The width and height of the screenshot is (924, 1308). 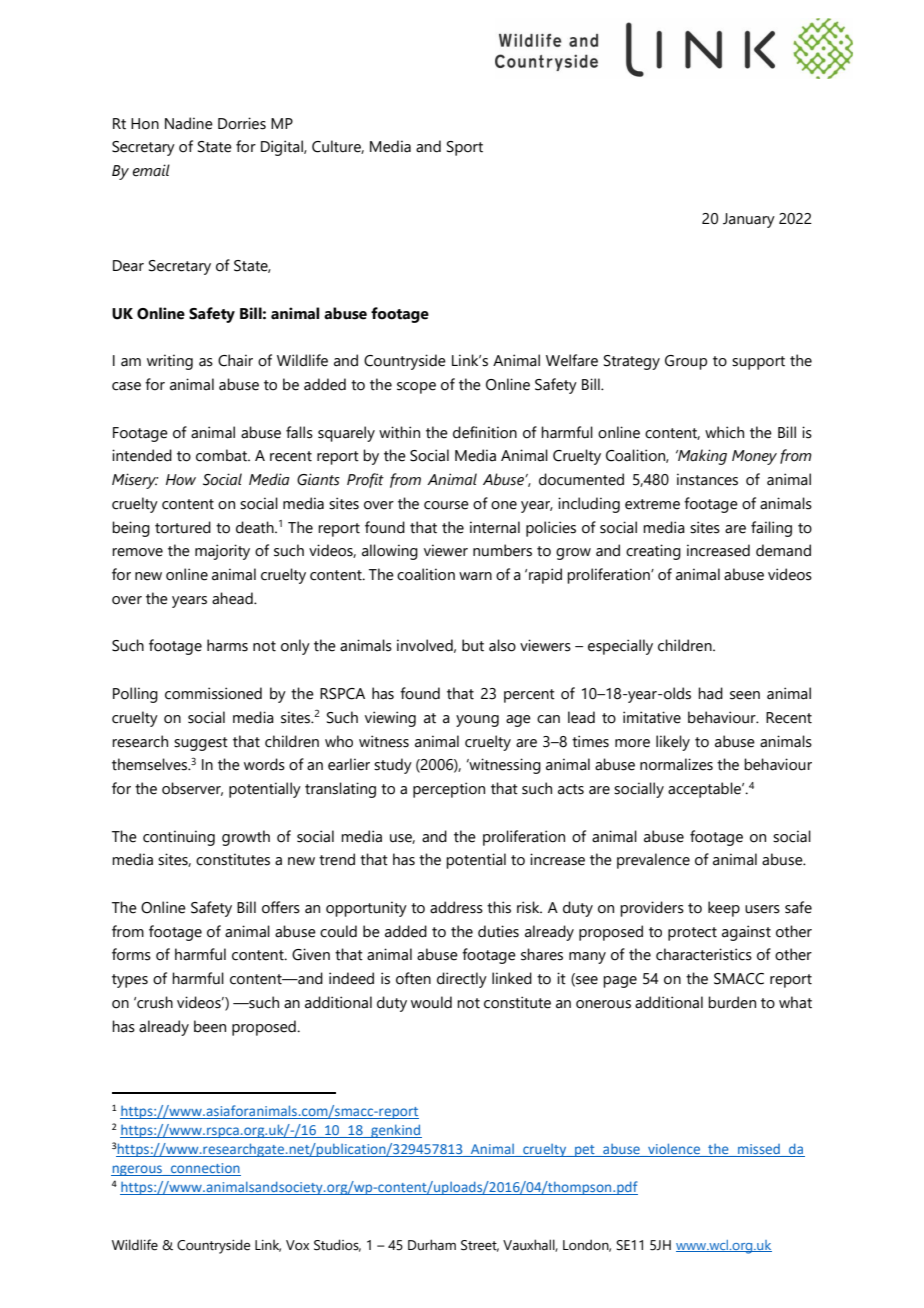 What do you see at coordinates (213, 693) in the screenshot?
I see `commissioned` at bounding box center [213, 693].
